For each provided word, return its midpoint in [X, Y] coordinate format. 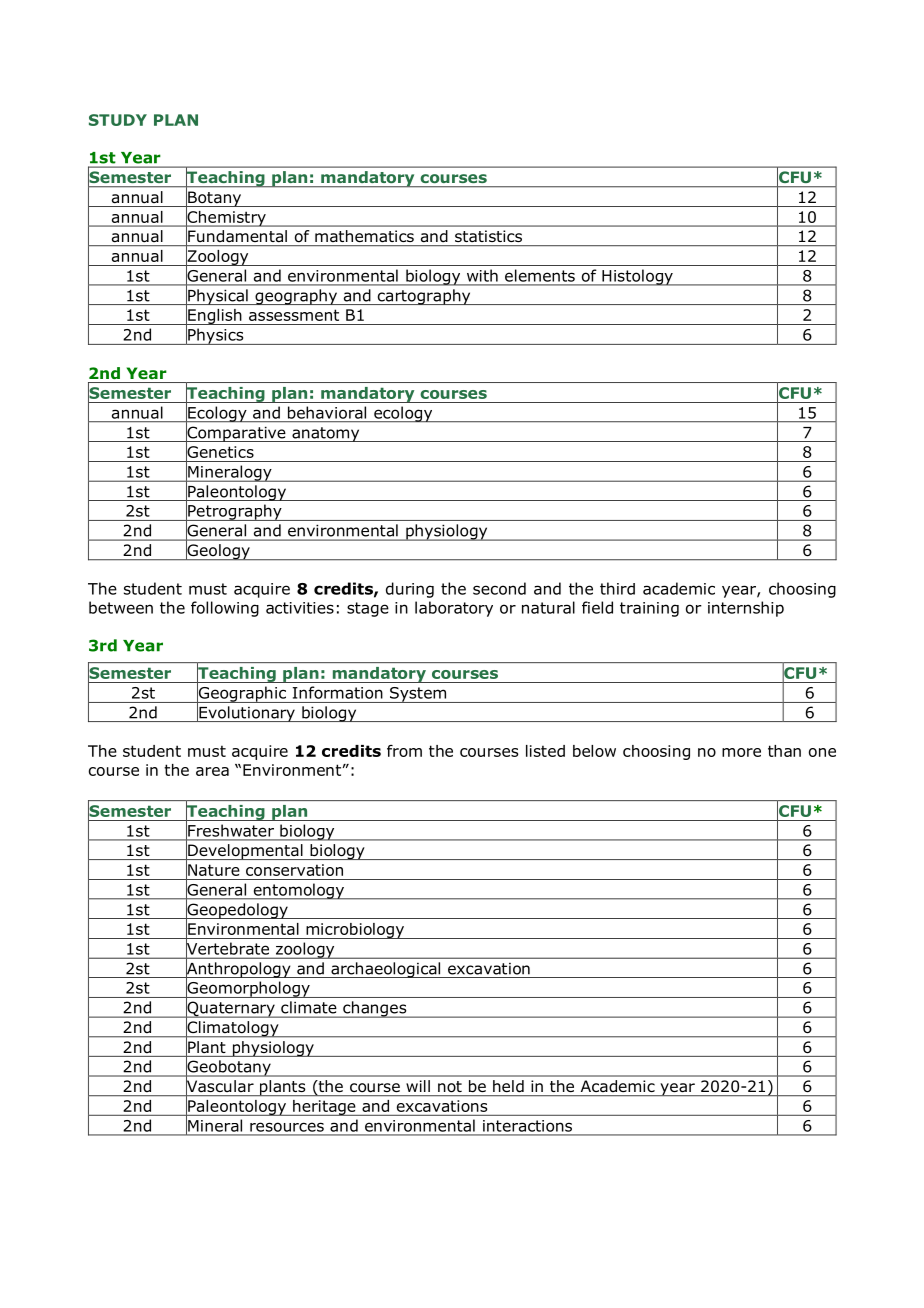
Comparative [236, 434]
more [741, 752]
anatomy [326, 434]
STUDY [118, 120]
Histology [637, 277]
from [404, 751]
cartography [424, 297]
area [212, 771]
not [450, 1086]
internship [746, 609]
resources [287, 1127]
